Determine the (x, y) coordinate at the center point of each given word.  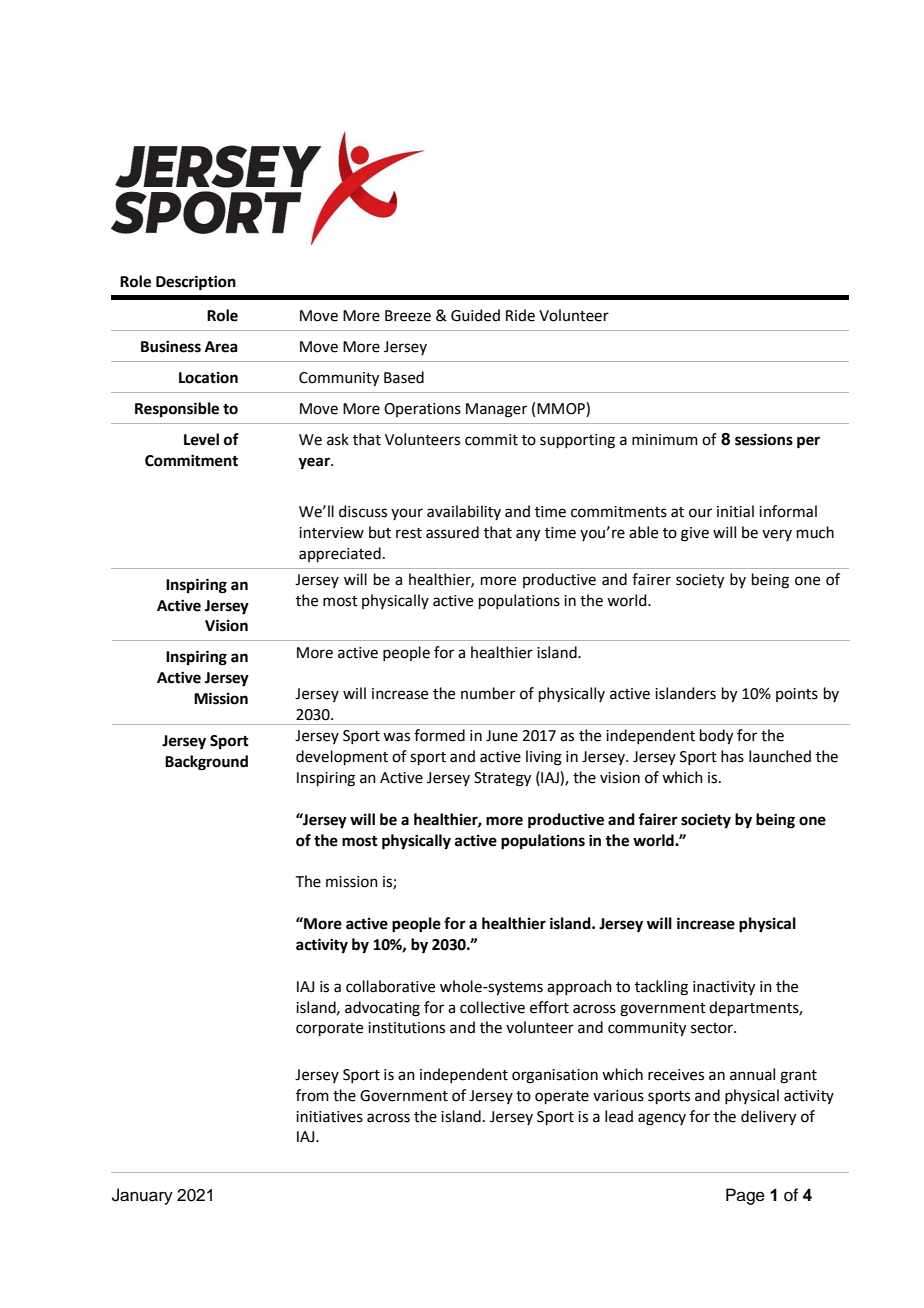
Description (196, 283)
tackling (661, 988)
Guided (475, 315)
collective (492, 1007)
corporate (329, 1029)
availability (464, 512)
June (502, 736)
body (716, 737)
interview (331, 533)
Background (206, 763)
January (142, 1196)
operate (562, 1097)
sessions (764, 439)
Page (745, 1196)
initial (735, 511)
